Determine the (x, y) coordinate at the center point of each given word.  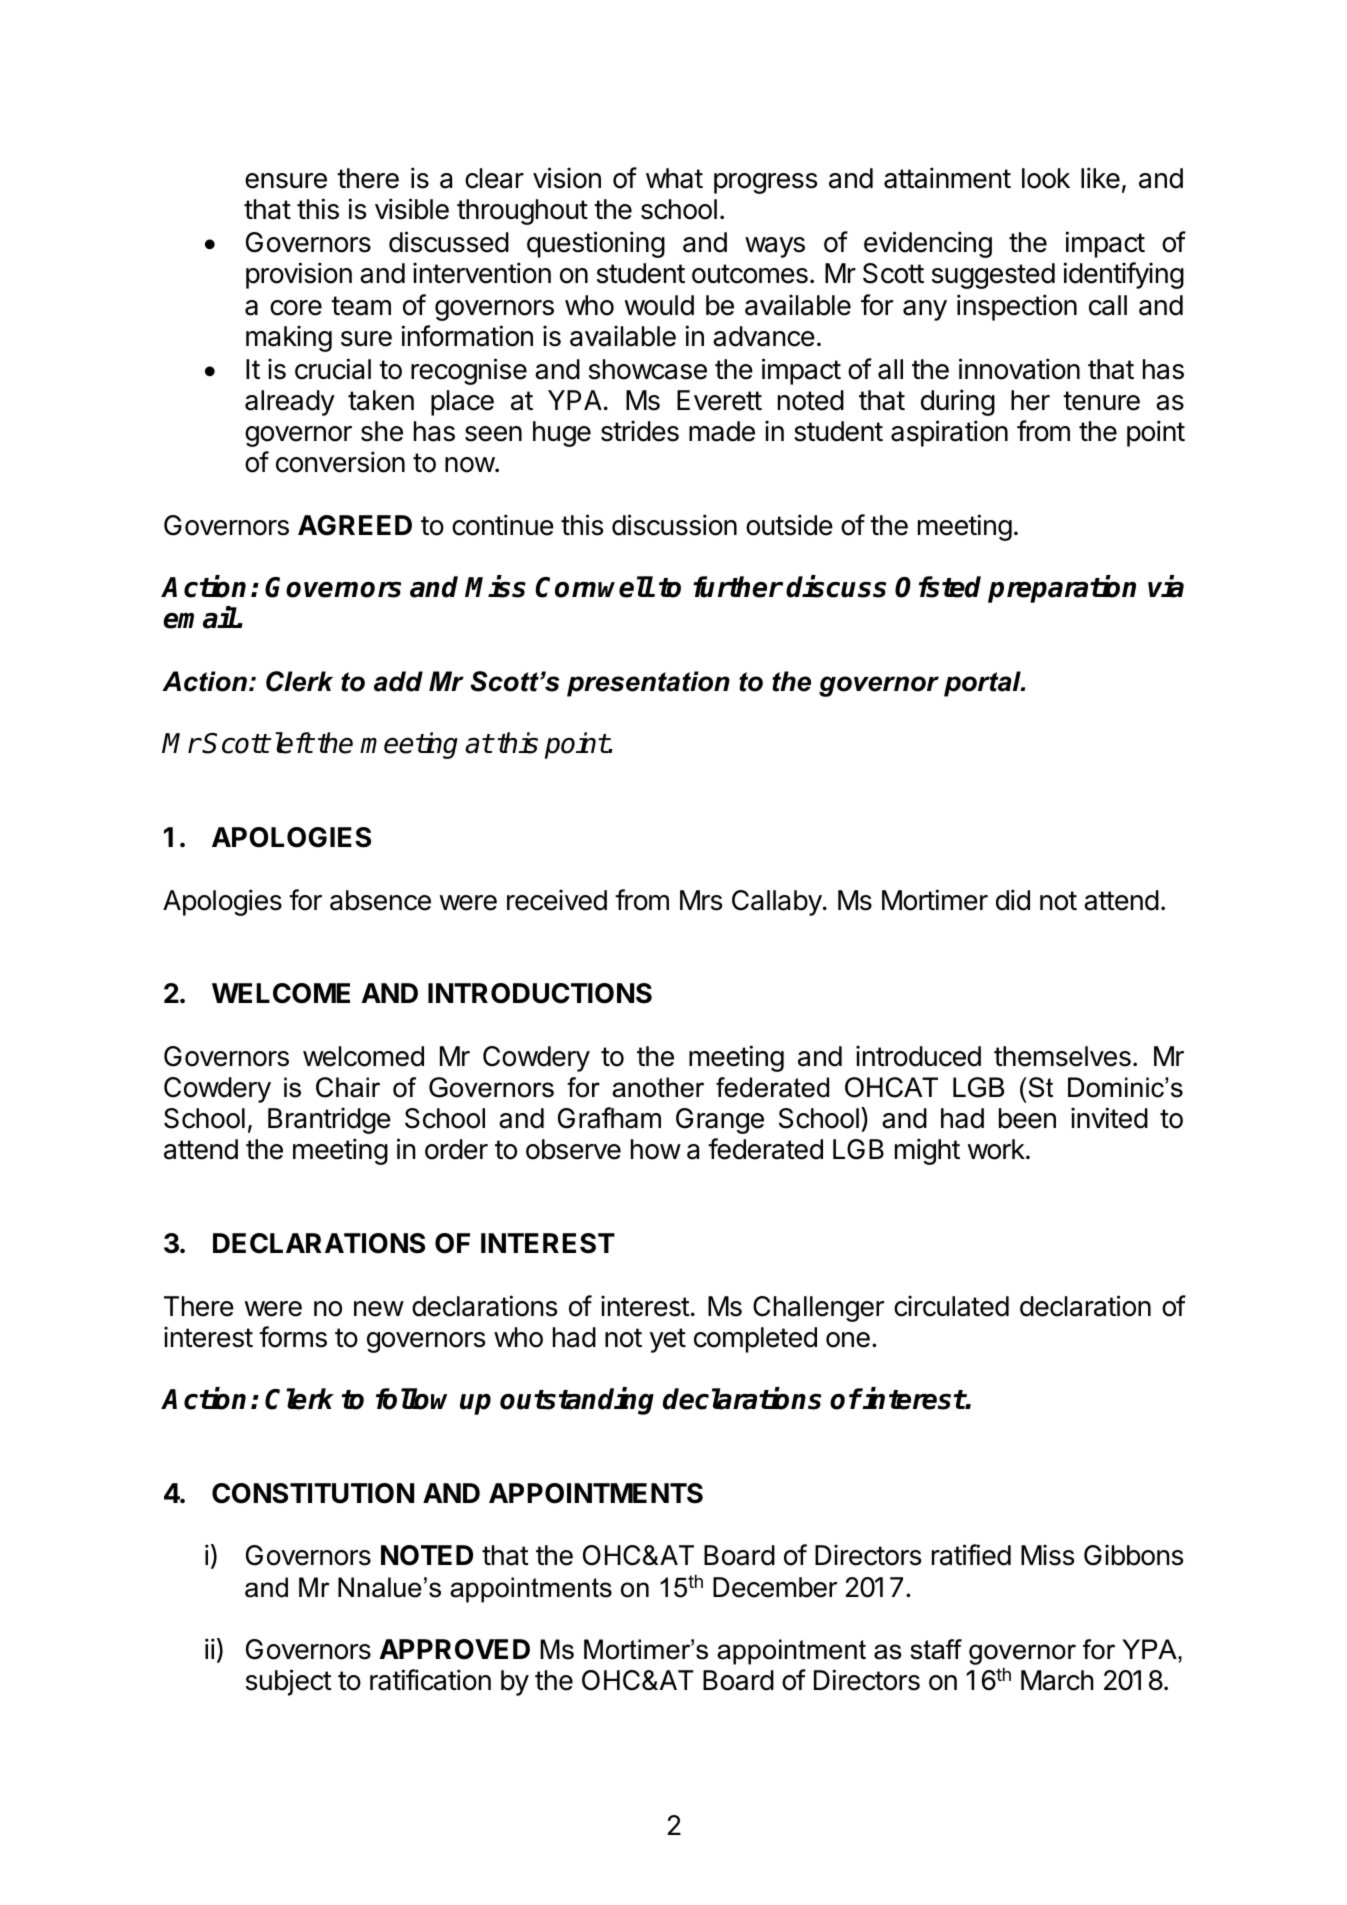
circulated (951, 1306)
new (379, 1309)
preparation (1062, 589)
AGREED (355, 525)
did (1013, 900)
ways (775, 247)
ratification (430, 1680)
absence (380, 900)
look (1046, 178)
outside (789, 525)
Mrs (701, 900)
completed (755, 1340)
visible (412, 209)
